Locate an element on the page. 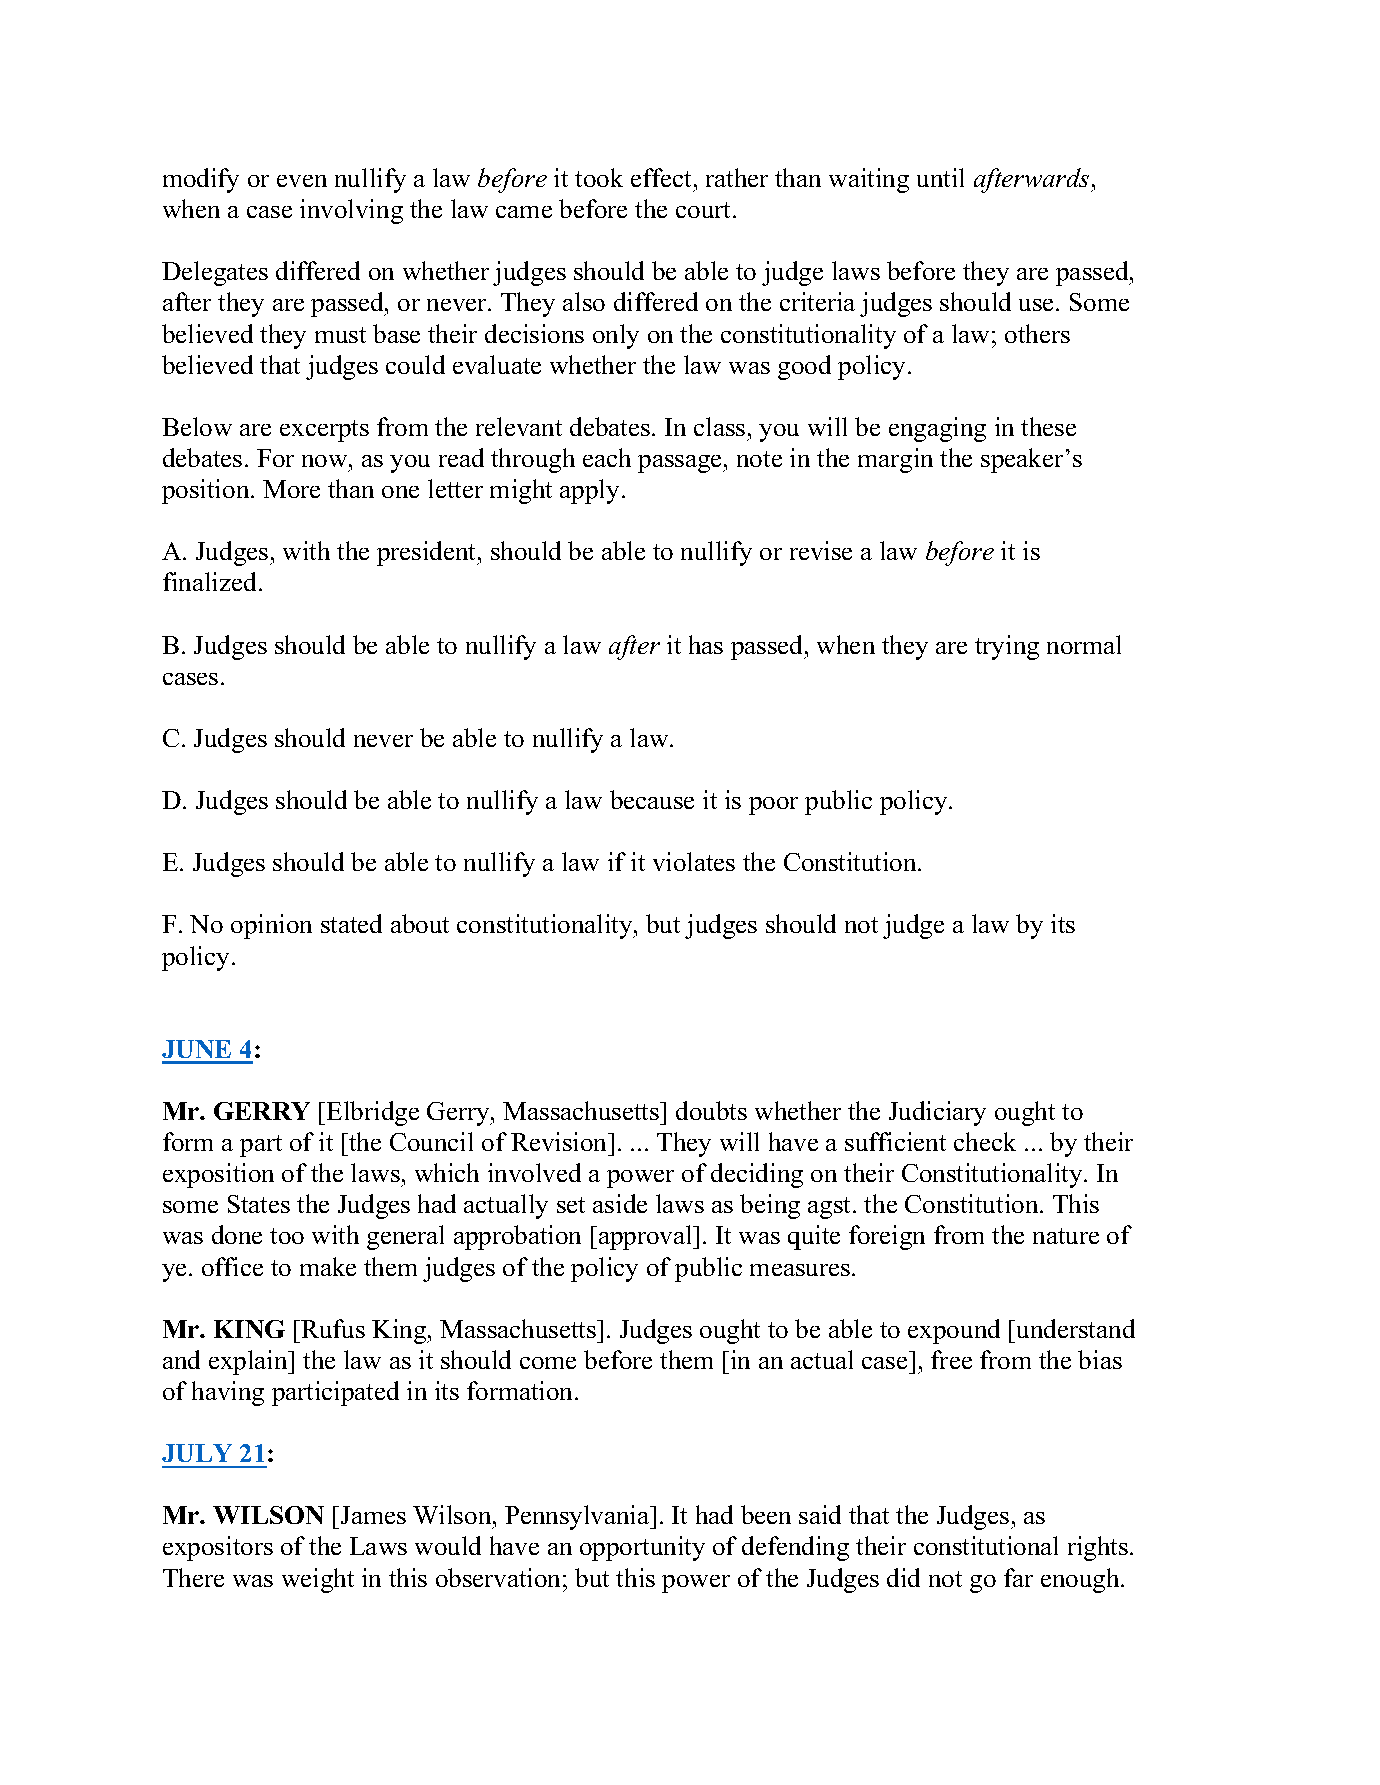 This document has width=1380, height=1785. even is located at coordinates (302, 181).
